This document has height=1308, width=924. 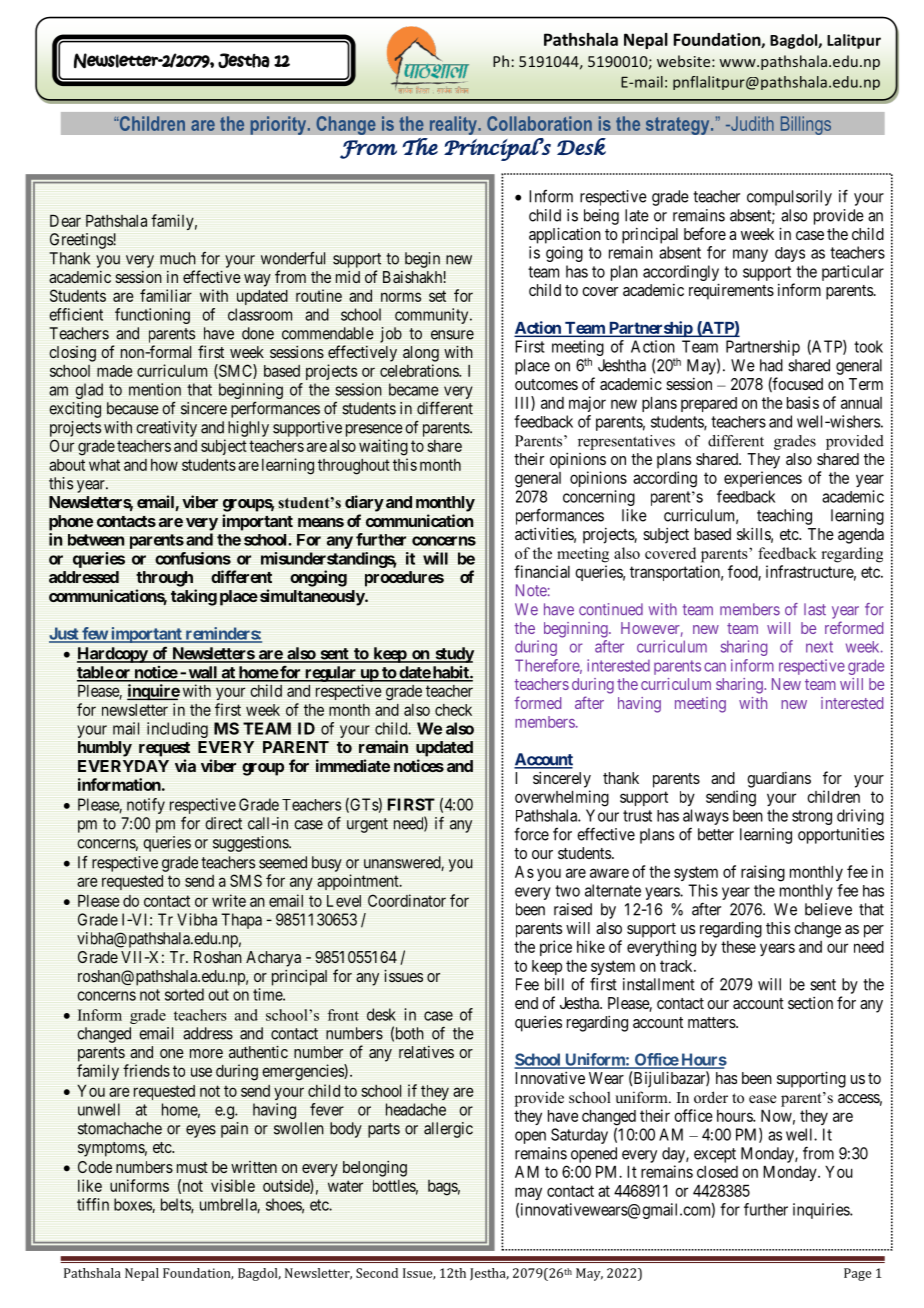 What do you see at coordinates (539, 123) in the document?
I see `Collaboration` at bounding box center [539, 123].
